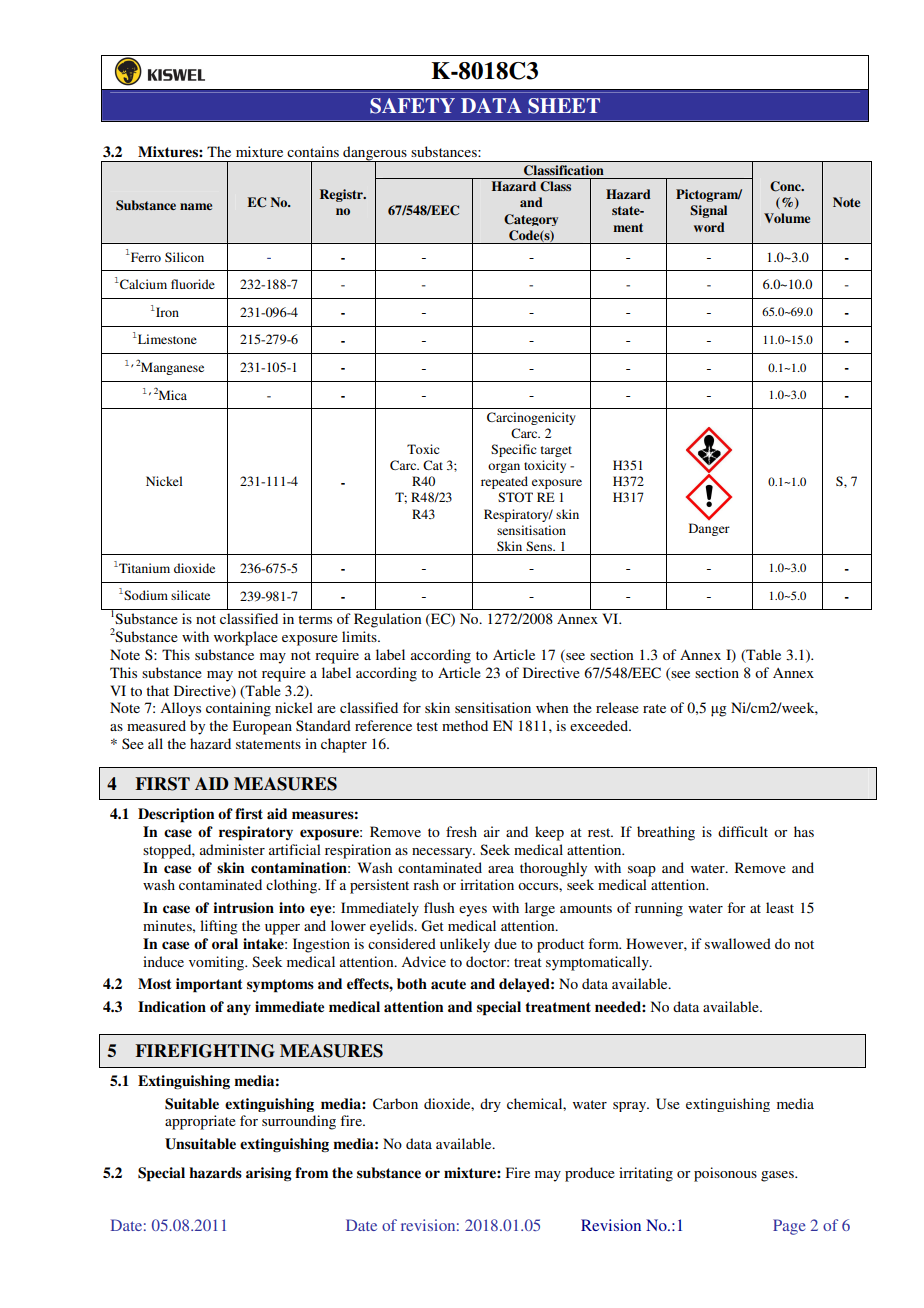 The width and height of the image is (924, 1308). What do you see at coordinates (786, 186) in the image?
I see `Conc` at bounding box center [786, 186].
